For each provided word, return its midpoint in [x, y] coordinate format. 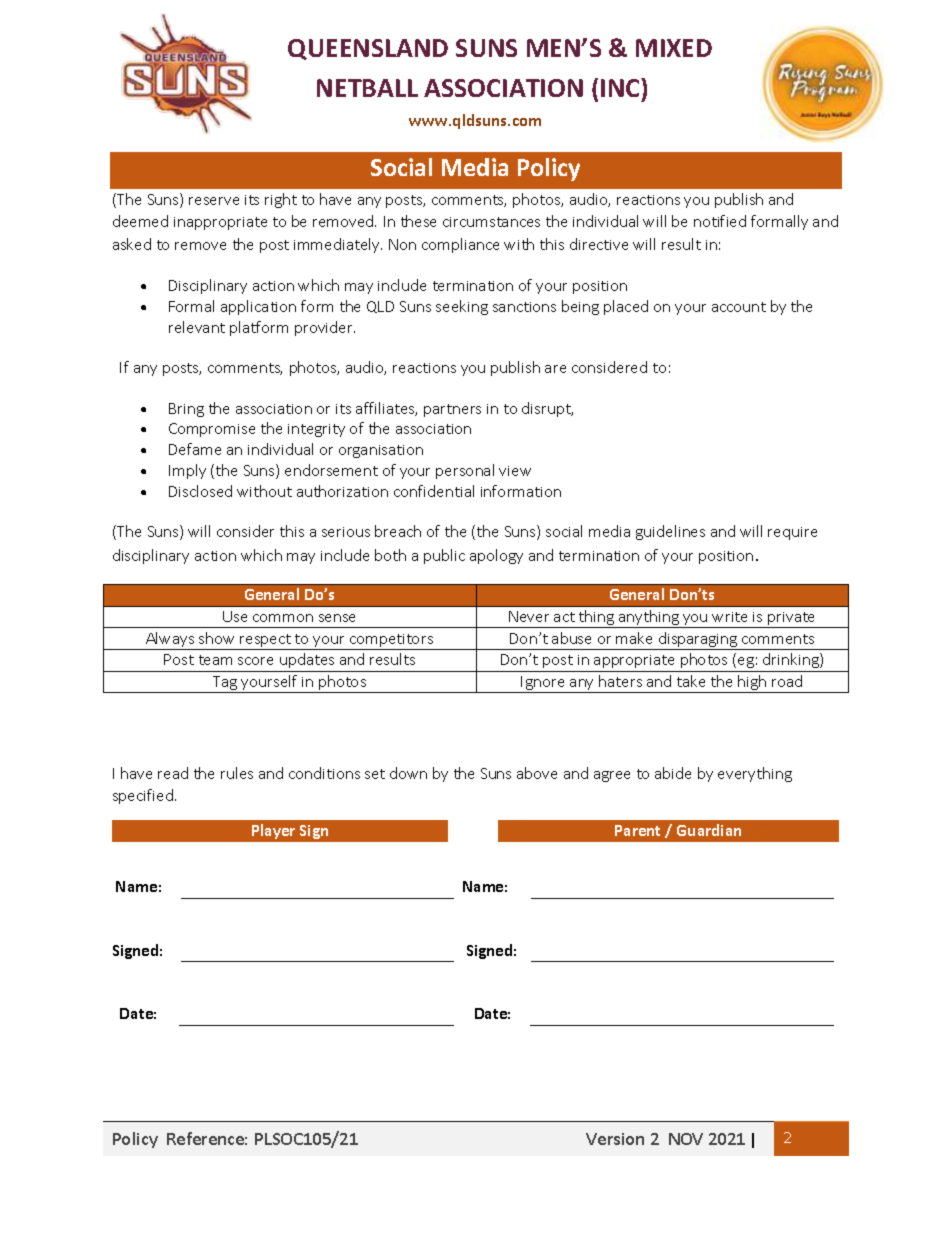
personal [465, 471]
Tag [225, 684]
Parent [637, 830]
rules [237, 773]
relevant [197, 327]
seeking [462, 307]
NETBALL [367, 88]
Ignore [544, 684]
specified [143, 796]
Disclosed [200, 491]
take [691, 681]
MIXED [674, 48]
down [408, 773]
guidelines [670, 532]
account [739, 307]
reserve [214, 201]
